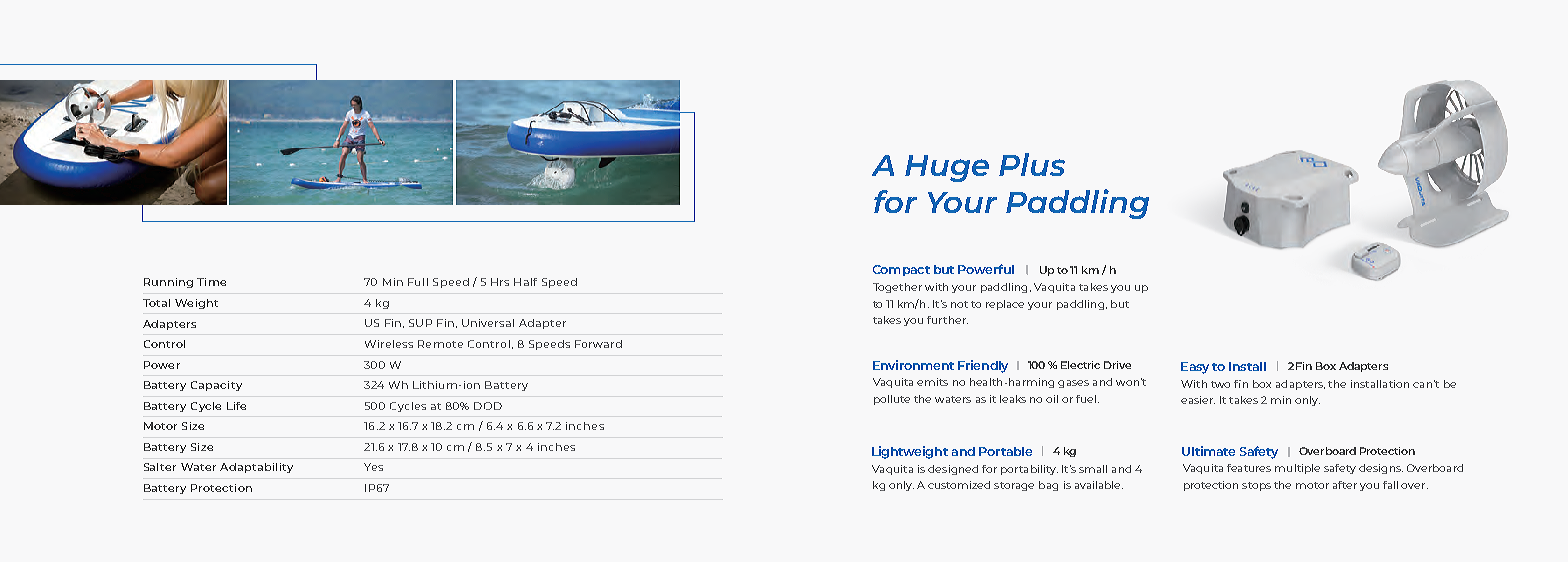  What do you see at coordinates (901, 270) in the document?
I see `Compact` at bounding box center [901, 270].
